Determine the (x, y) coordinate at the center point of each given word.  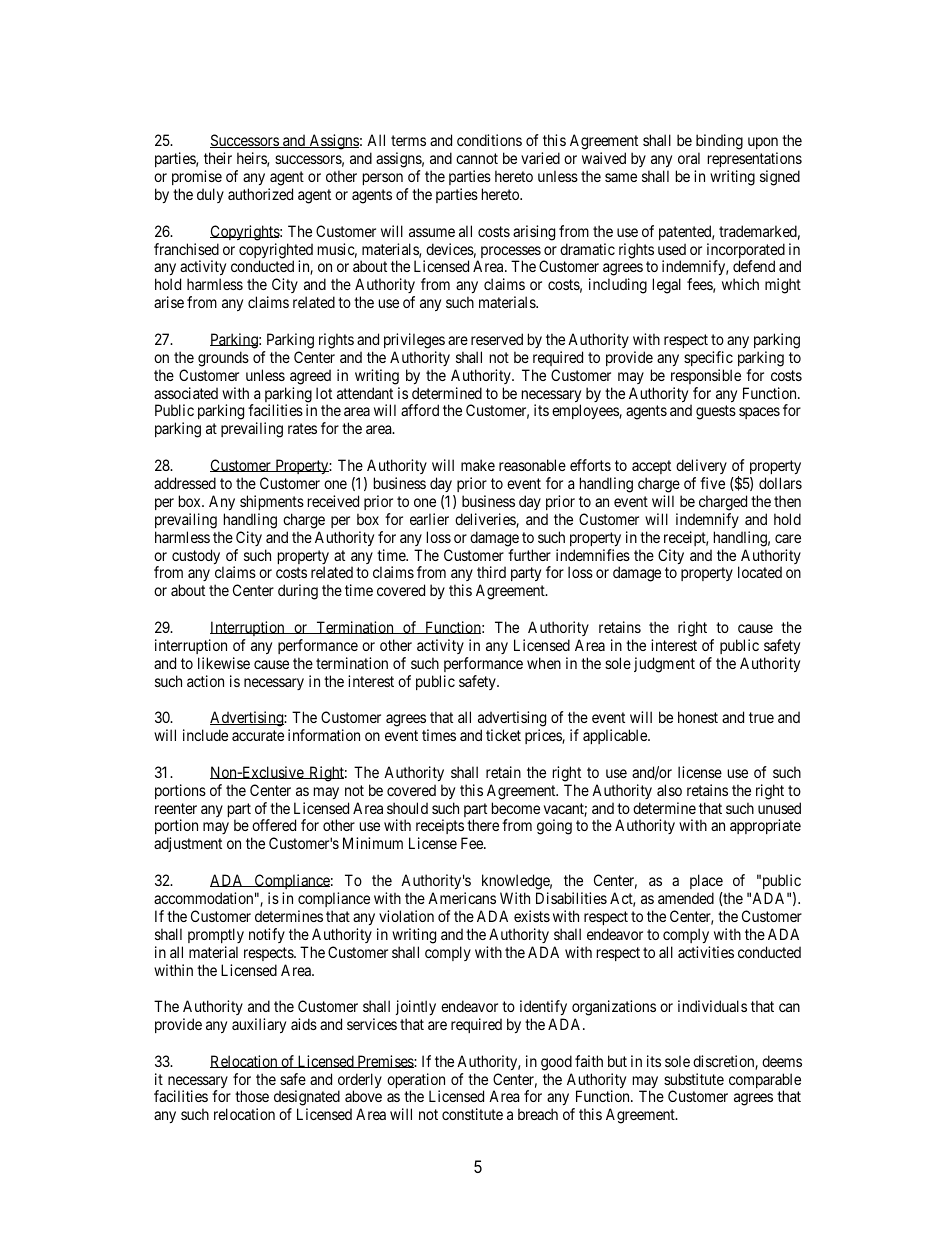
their (218, 158)
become (516, 808)
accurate (258, 735)
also (669, 790)
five (712, 483)
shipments (272, 502)
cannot (477, 158)
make (478, 465)
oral (689, 158)
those (252, 1096)
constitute (472, 1114)
